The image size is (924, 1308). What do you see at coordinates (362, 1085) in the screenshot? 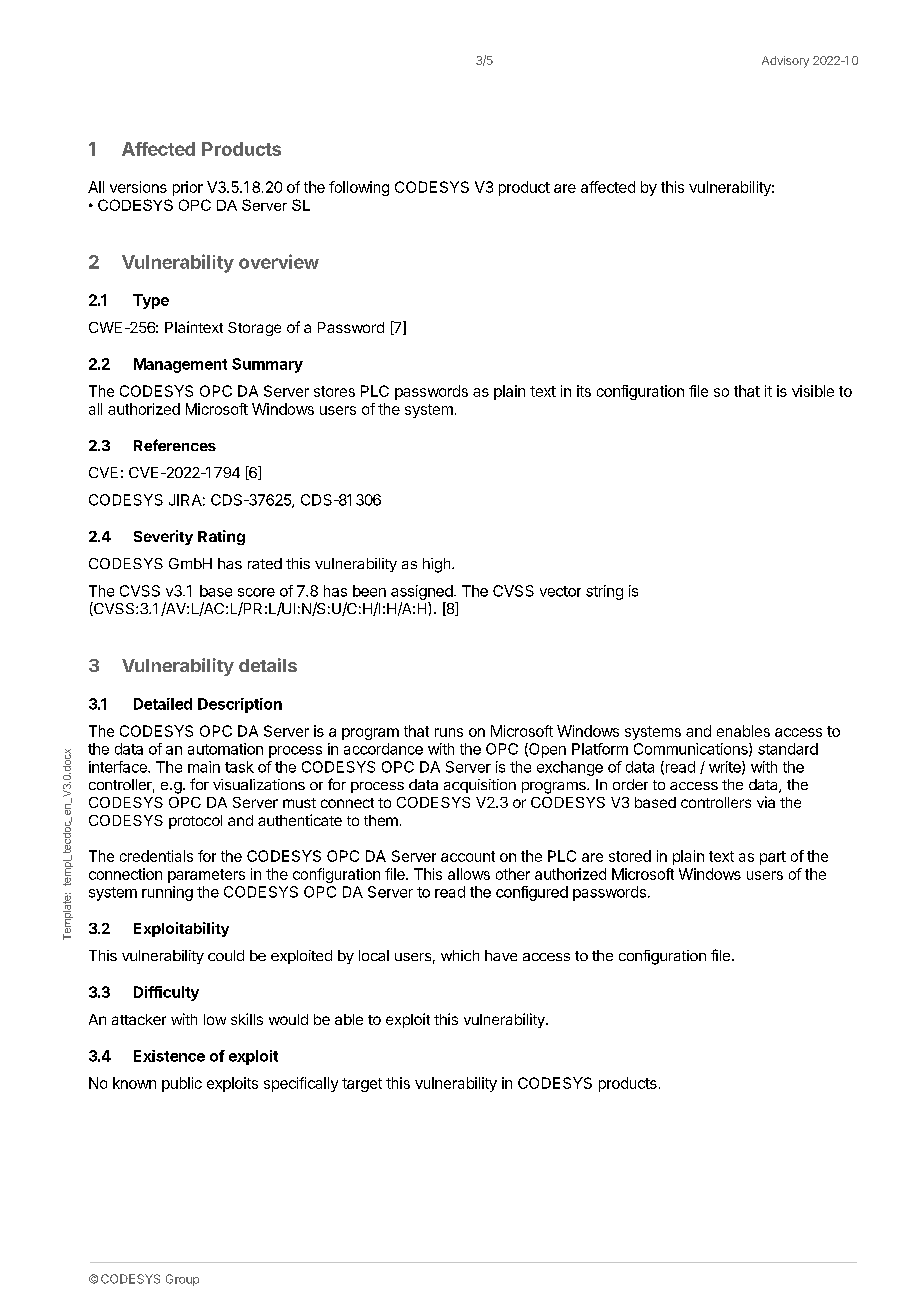
I see `target` at bounding box center [362, 1085].
